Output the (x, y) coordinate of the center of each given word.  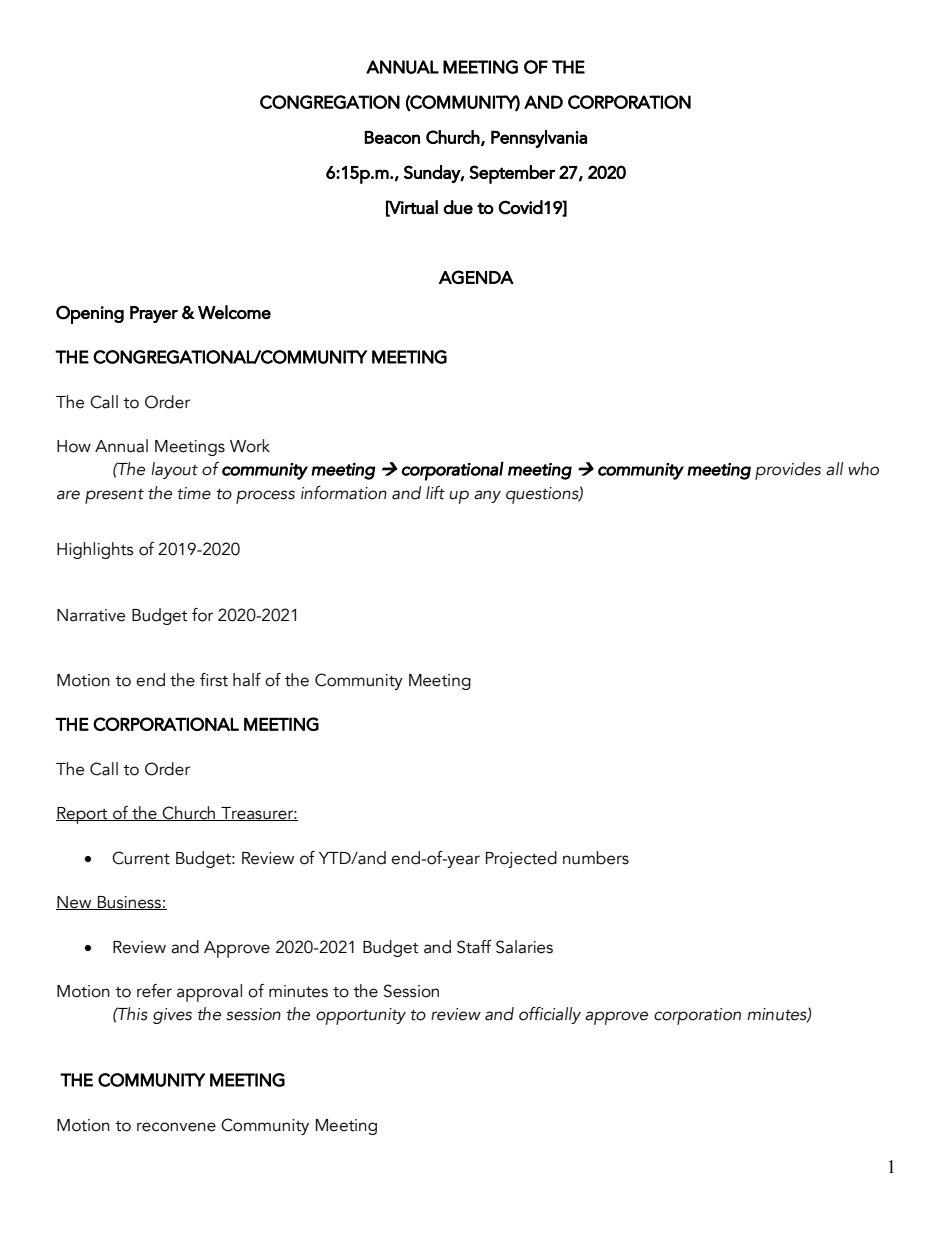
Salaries (524, 947)
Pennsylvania (539, 139)
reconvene (176, 1127)
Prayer (154, 314)
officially (550, 1015)
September (512, 174)
